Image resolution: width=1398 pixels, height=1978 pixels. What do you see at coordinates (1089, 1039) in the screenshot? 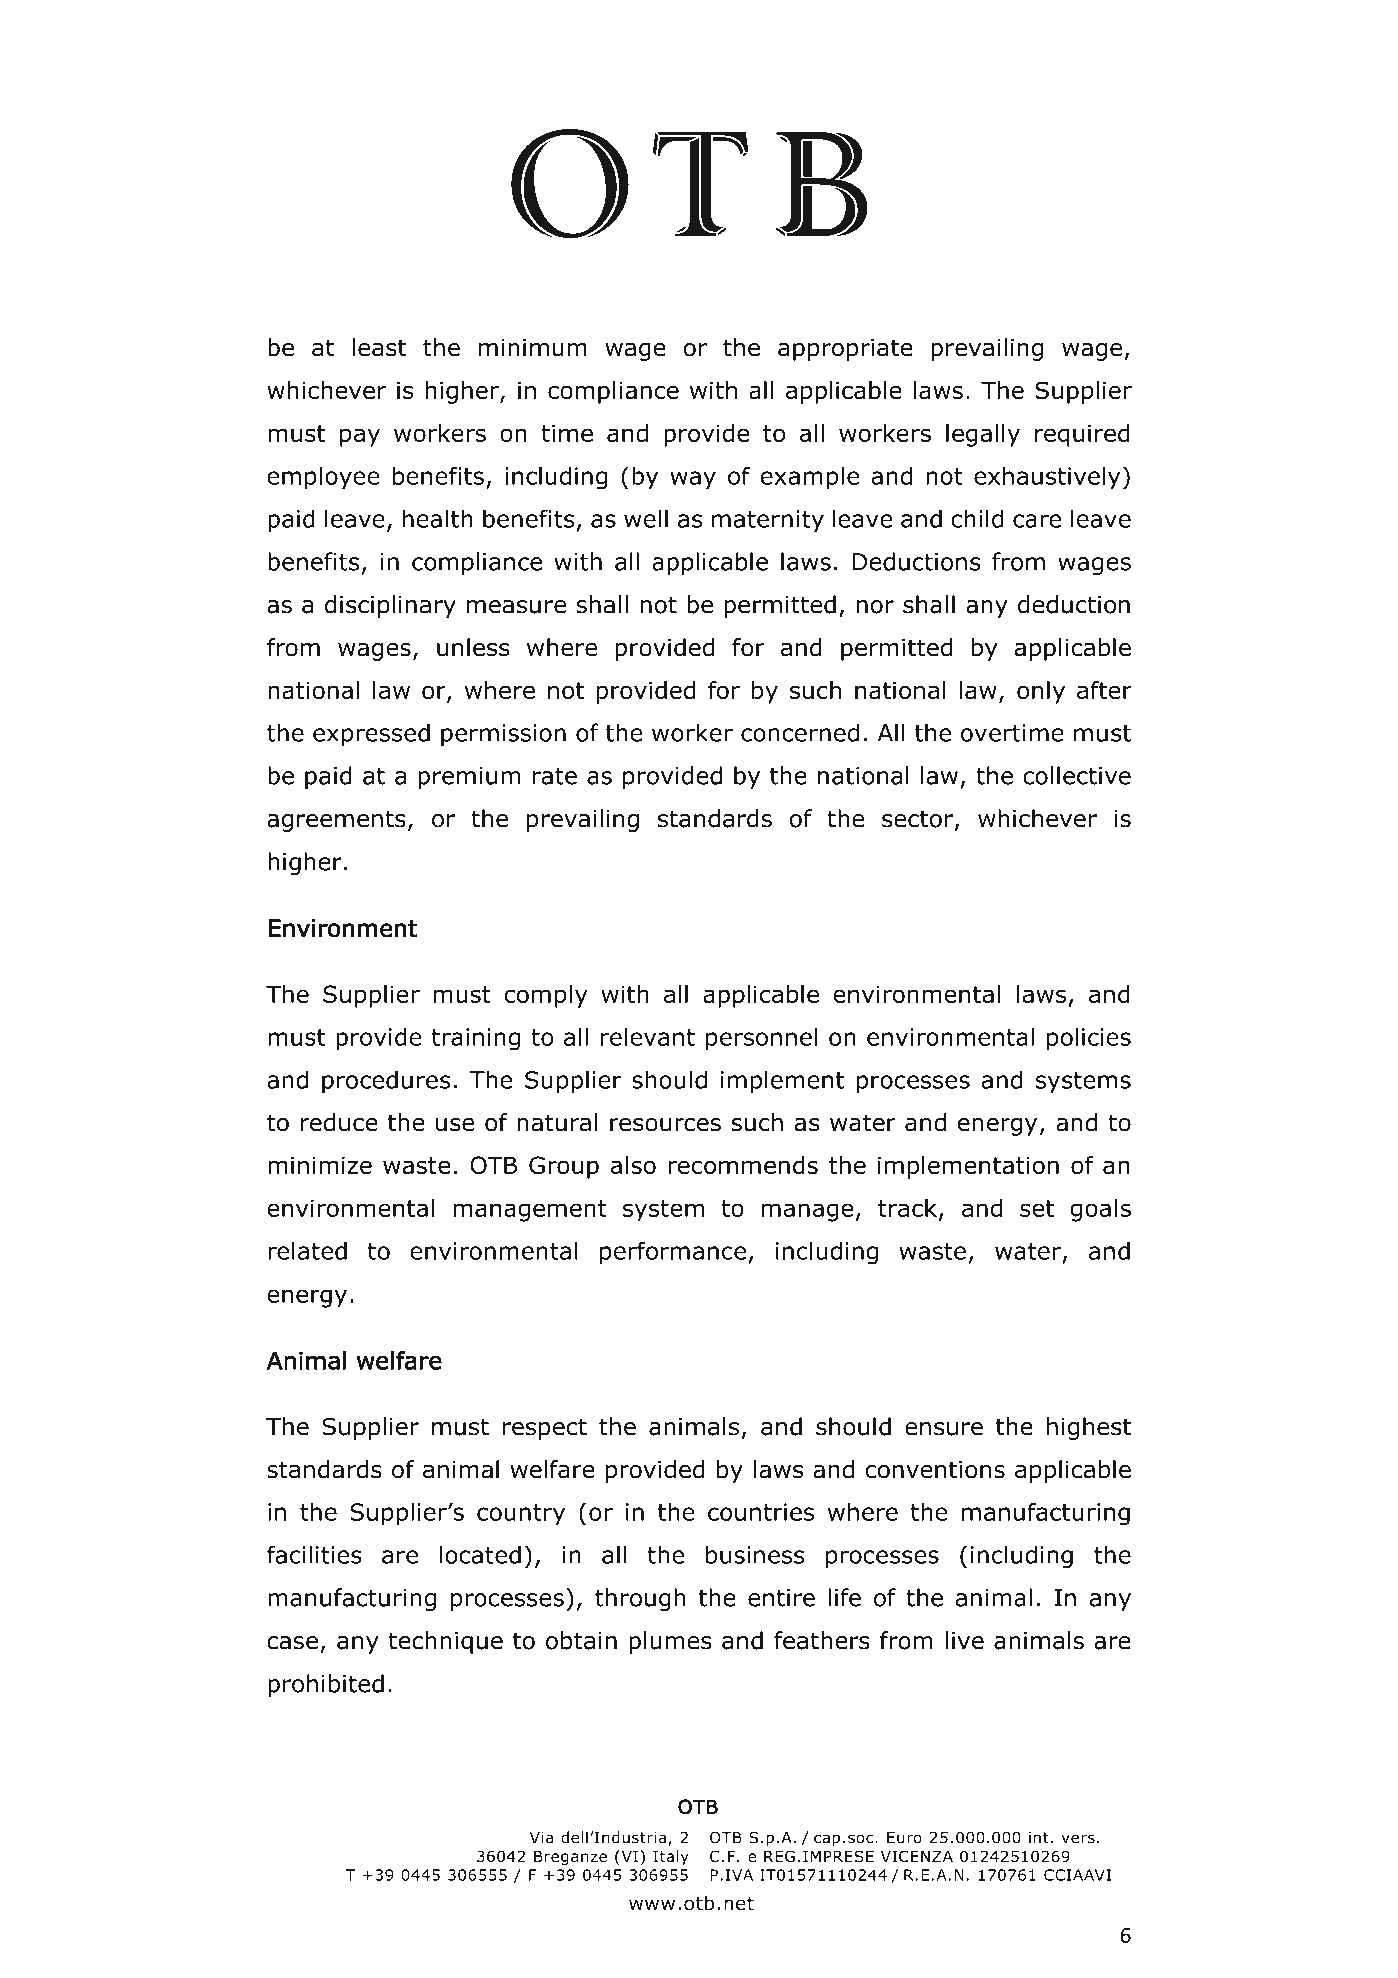
I see `policies` at bounding box center [1089, 1039].
